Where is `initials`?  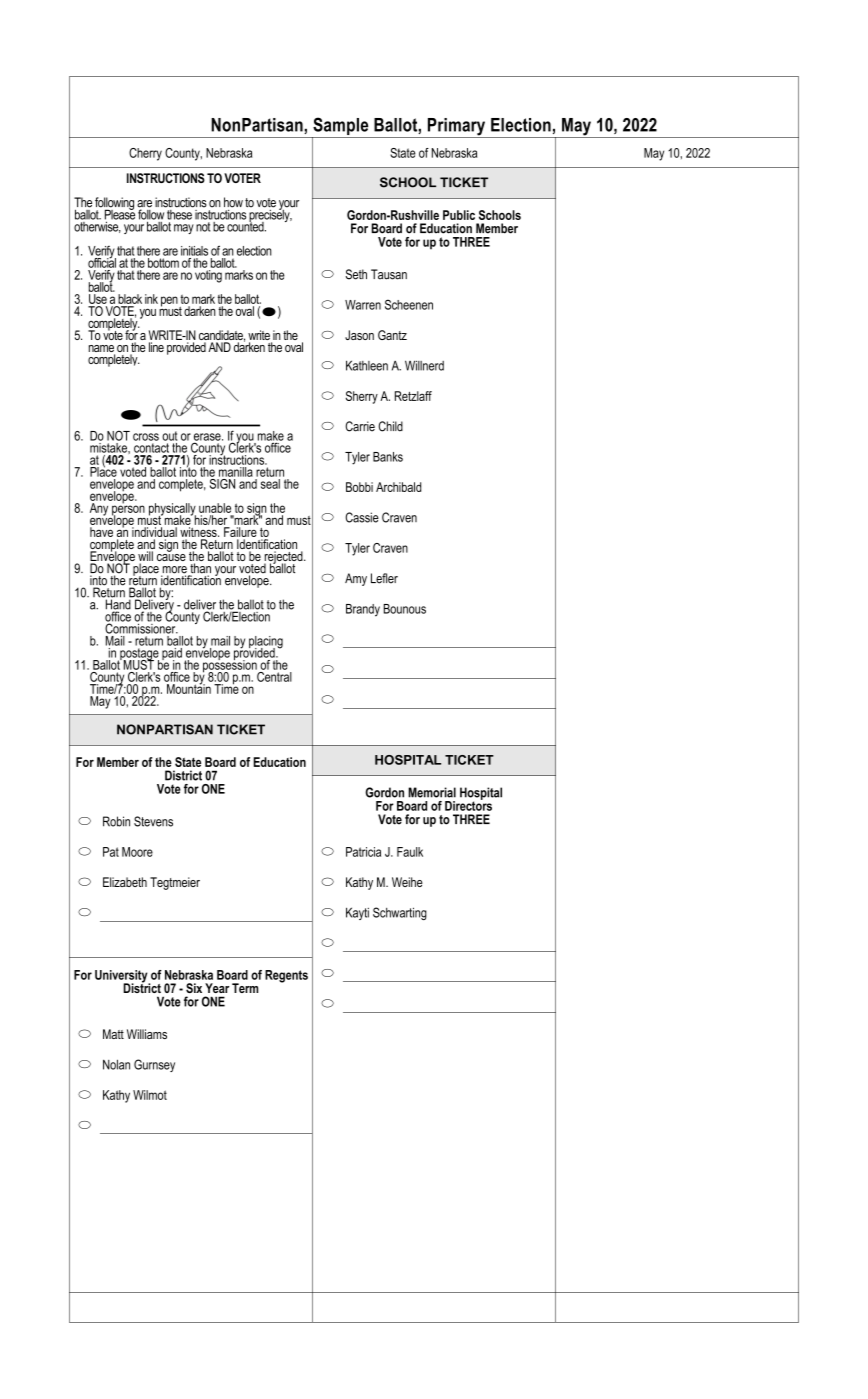
initials is located at coordinates (194, 251).
